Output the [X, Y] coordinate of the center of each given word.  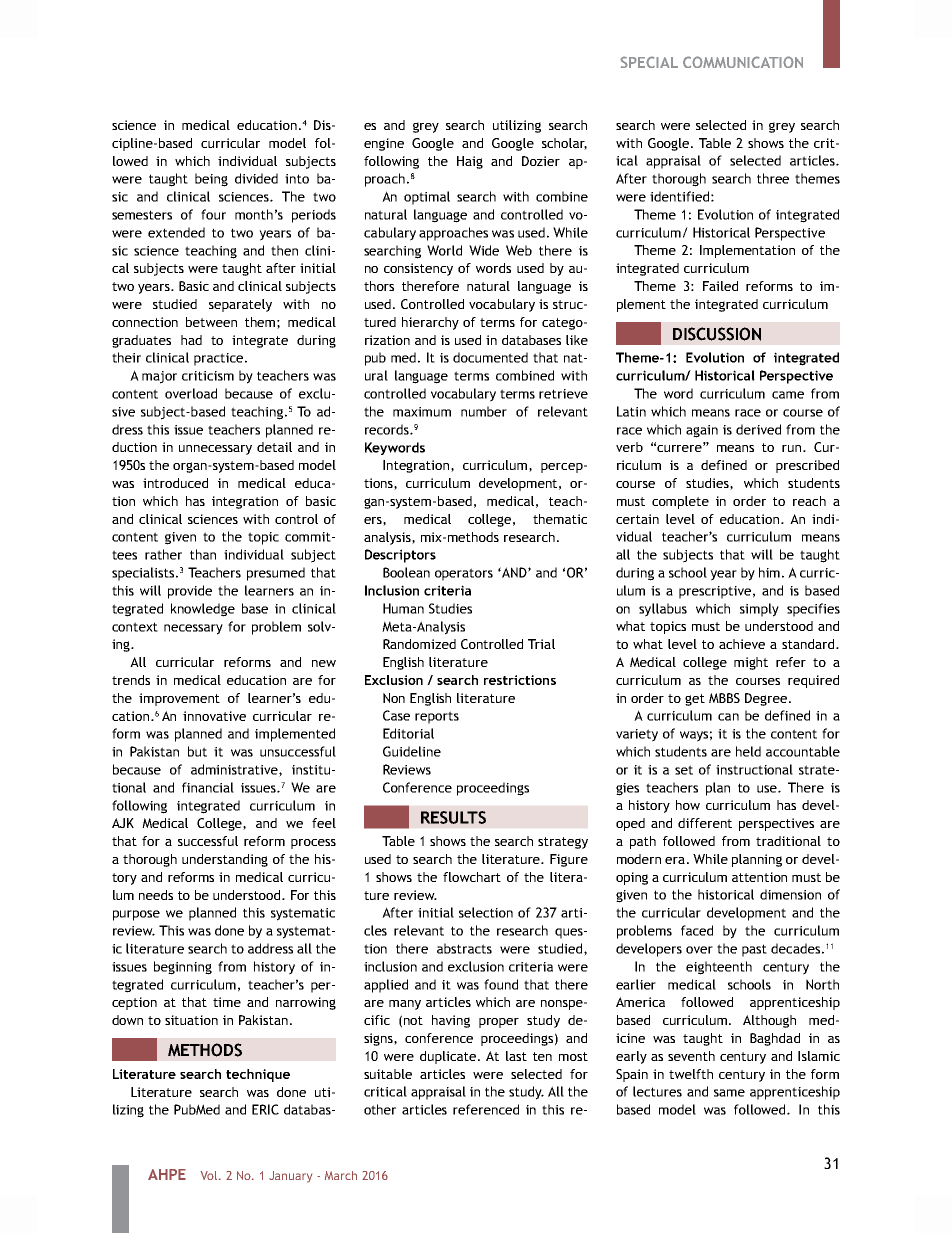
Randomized [419, 644]
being [211, 180]
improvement [179, 699]
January [290, 1177]
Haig [470, 162]
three [773, 178]
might [751, 663]
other [380, 1109]
